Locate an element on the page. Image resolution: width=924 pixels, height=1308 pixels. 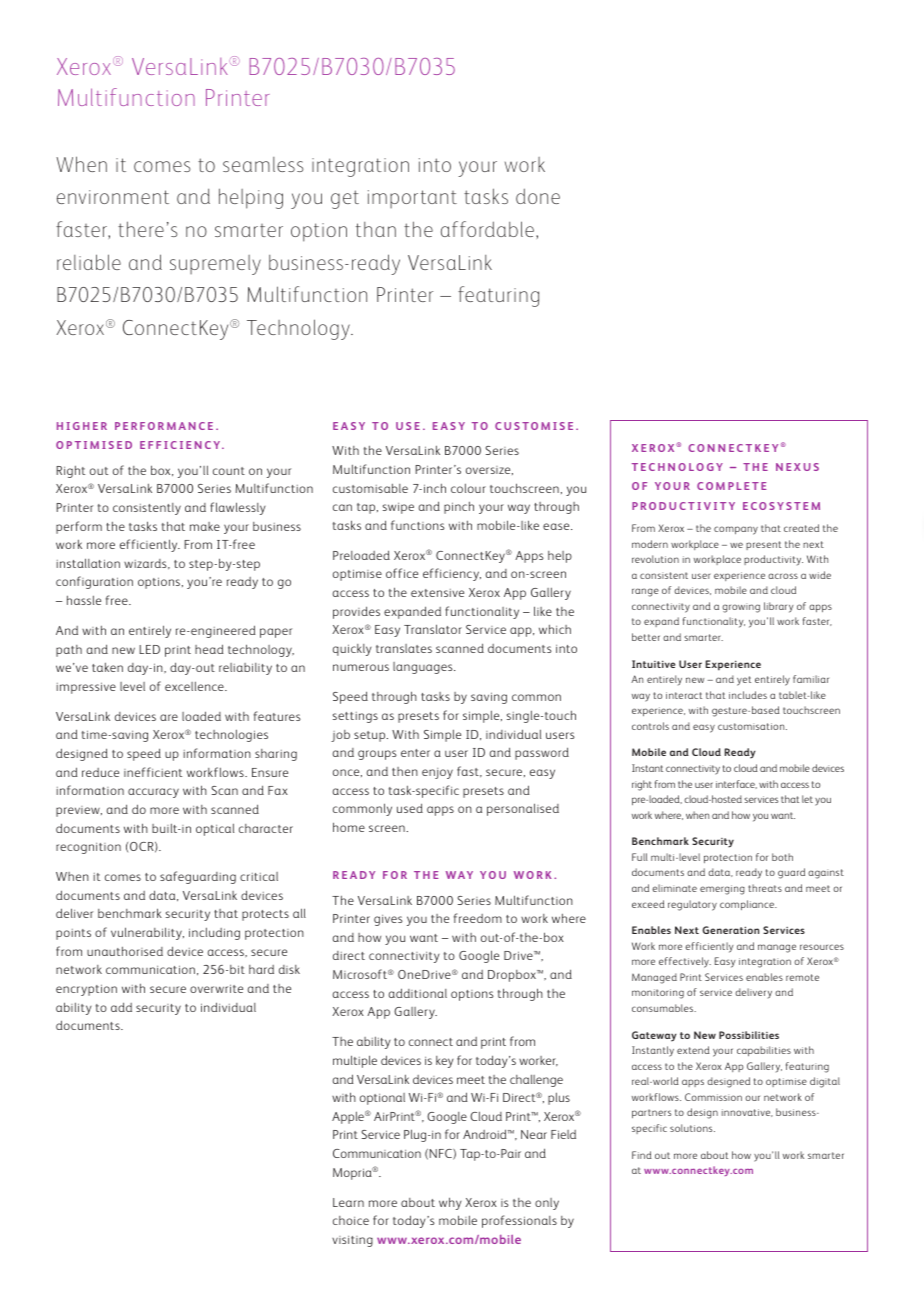
languages is located at coordinates (424, 668).
